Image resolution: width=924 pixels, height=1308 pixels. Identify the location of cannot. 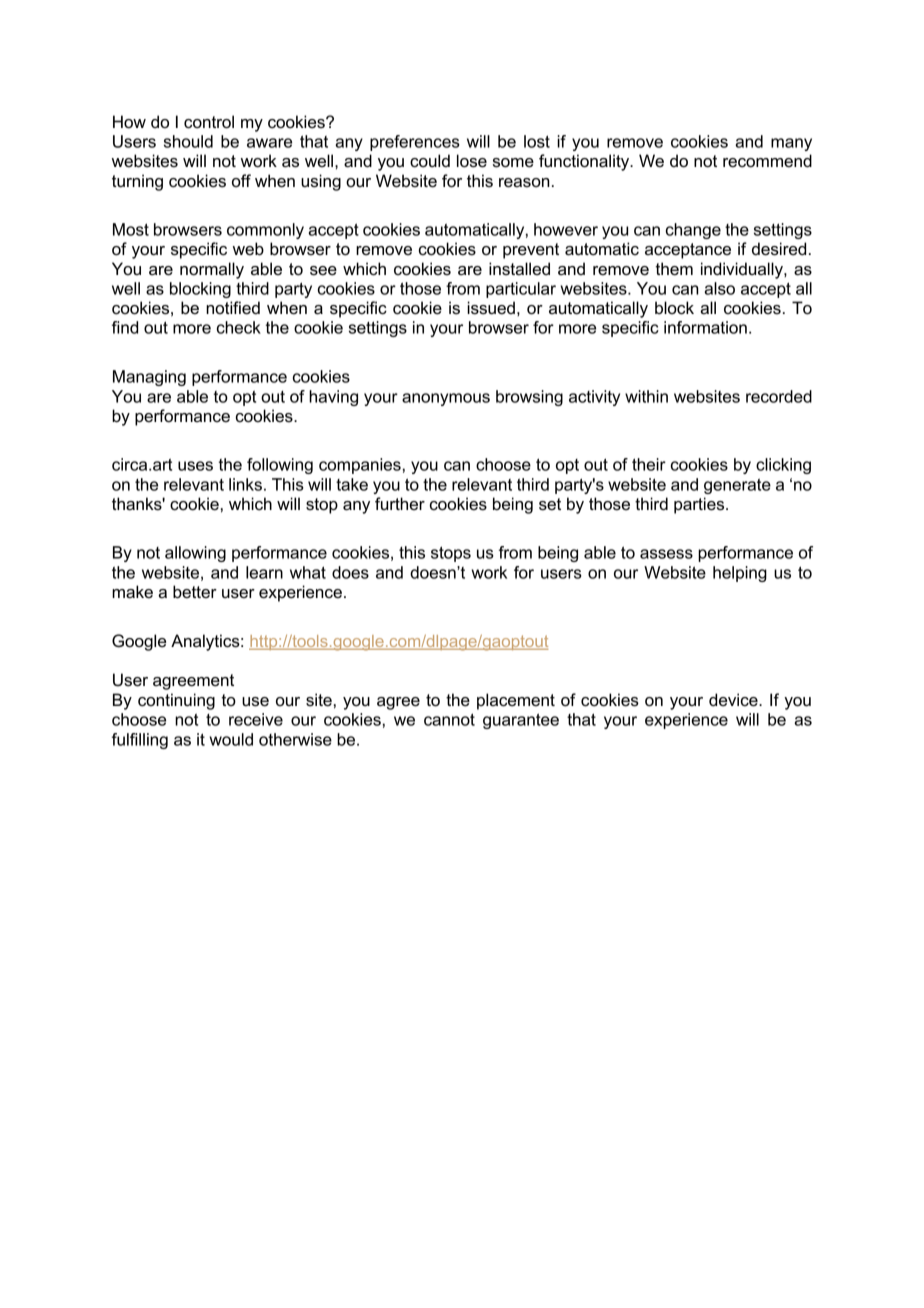
(449, 719).
